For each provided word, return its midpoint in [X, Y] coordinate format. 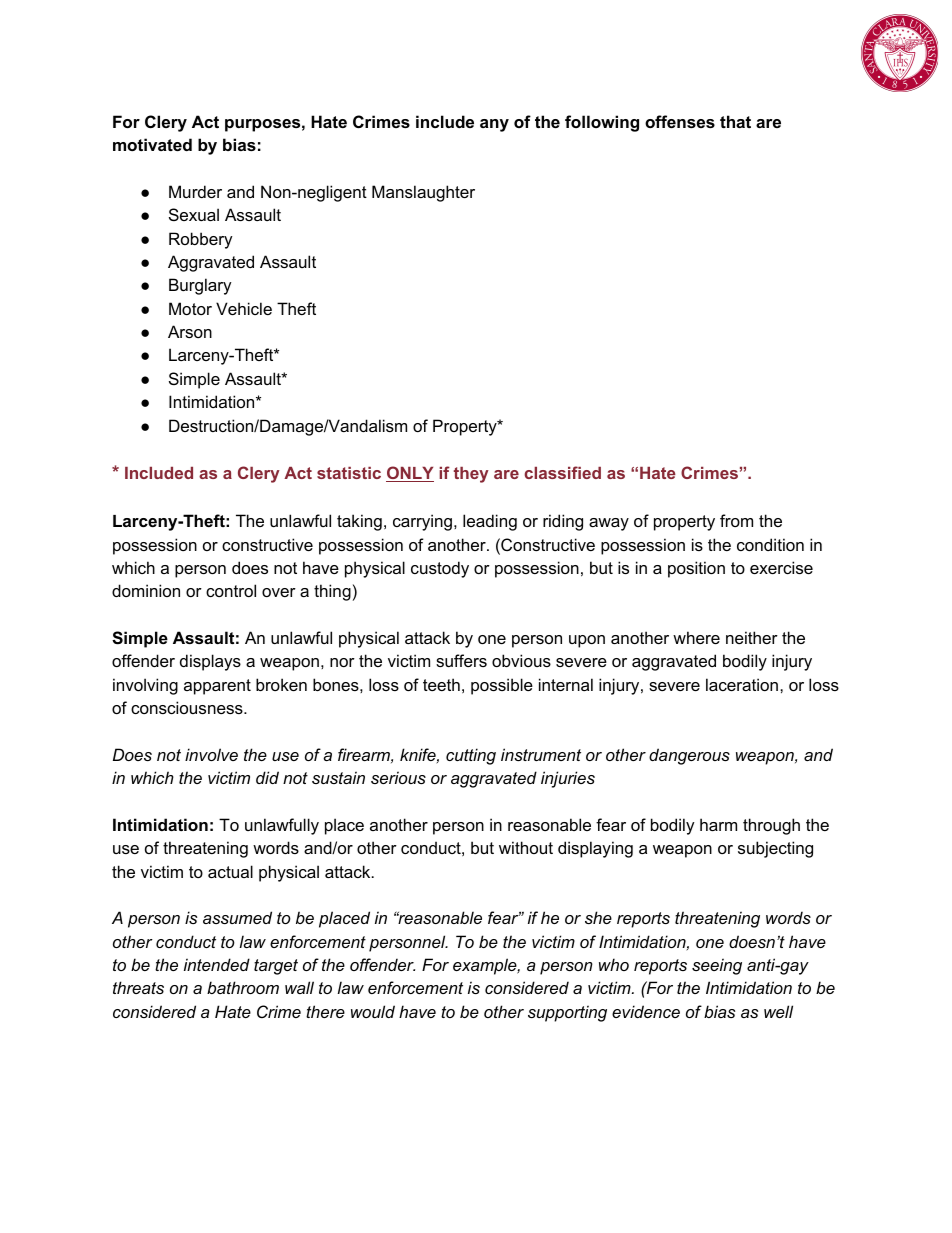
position [696, 569]
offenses [680, 121]
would [373, 1011]
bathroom [243, 987]
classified [562, 472]
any [494, 125]
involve [211, 754]
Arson [190, 331]
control [231, 590]
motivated [152, 144]
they [471, 475]
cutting [471, 756]
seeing [717, 966]
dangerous [689, 756]
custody [440, 569]
